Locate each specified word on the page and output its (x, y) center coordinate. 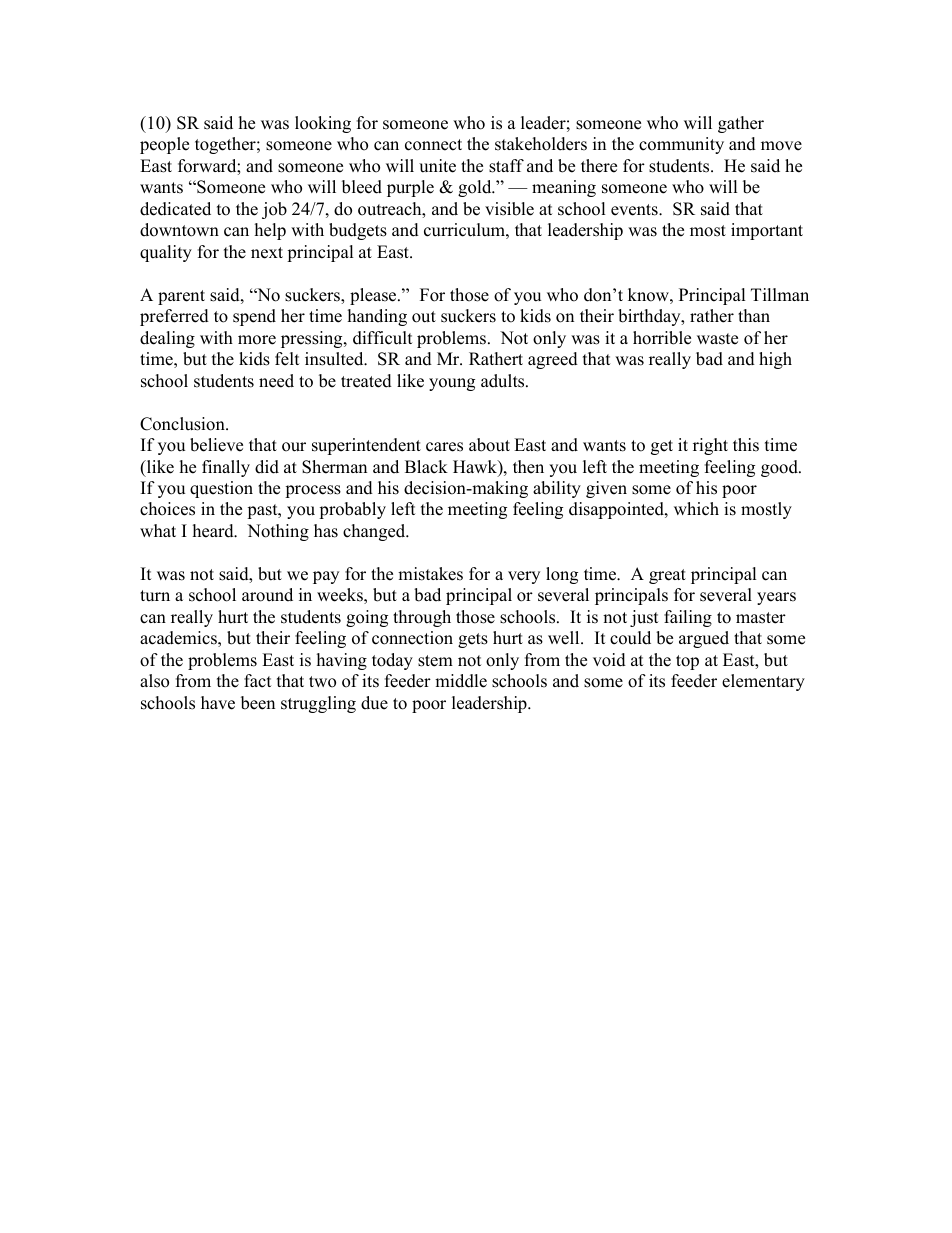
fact (258, 681)
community (681, 145)
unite (437, 166)
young (452, 384)
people (164, 145)
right (710, 446)
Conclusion (183, 424)
